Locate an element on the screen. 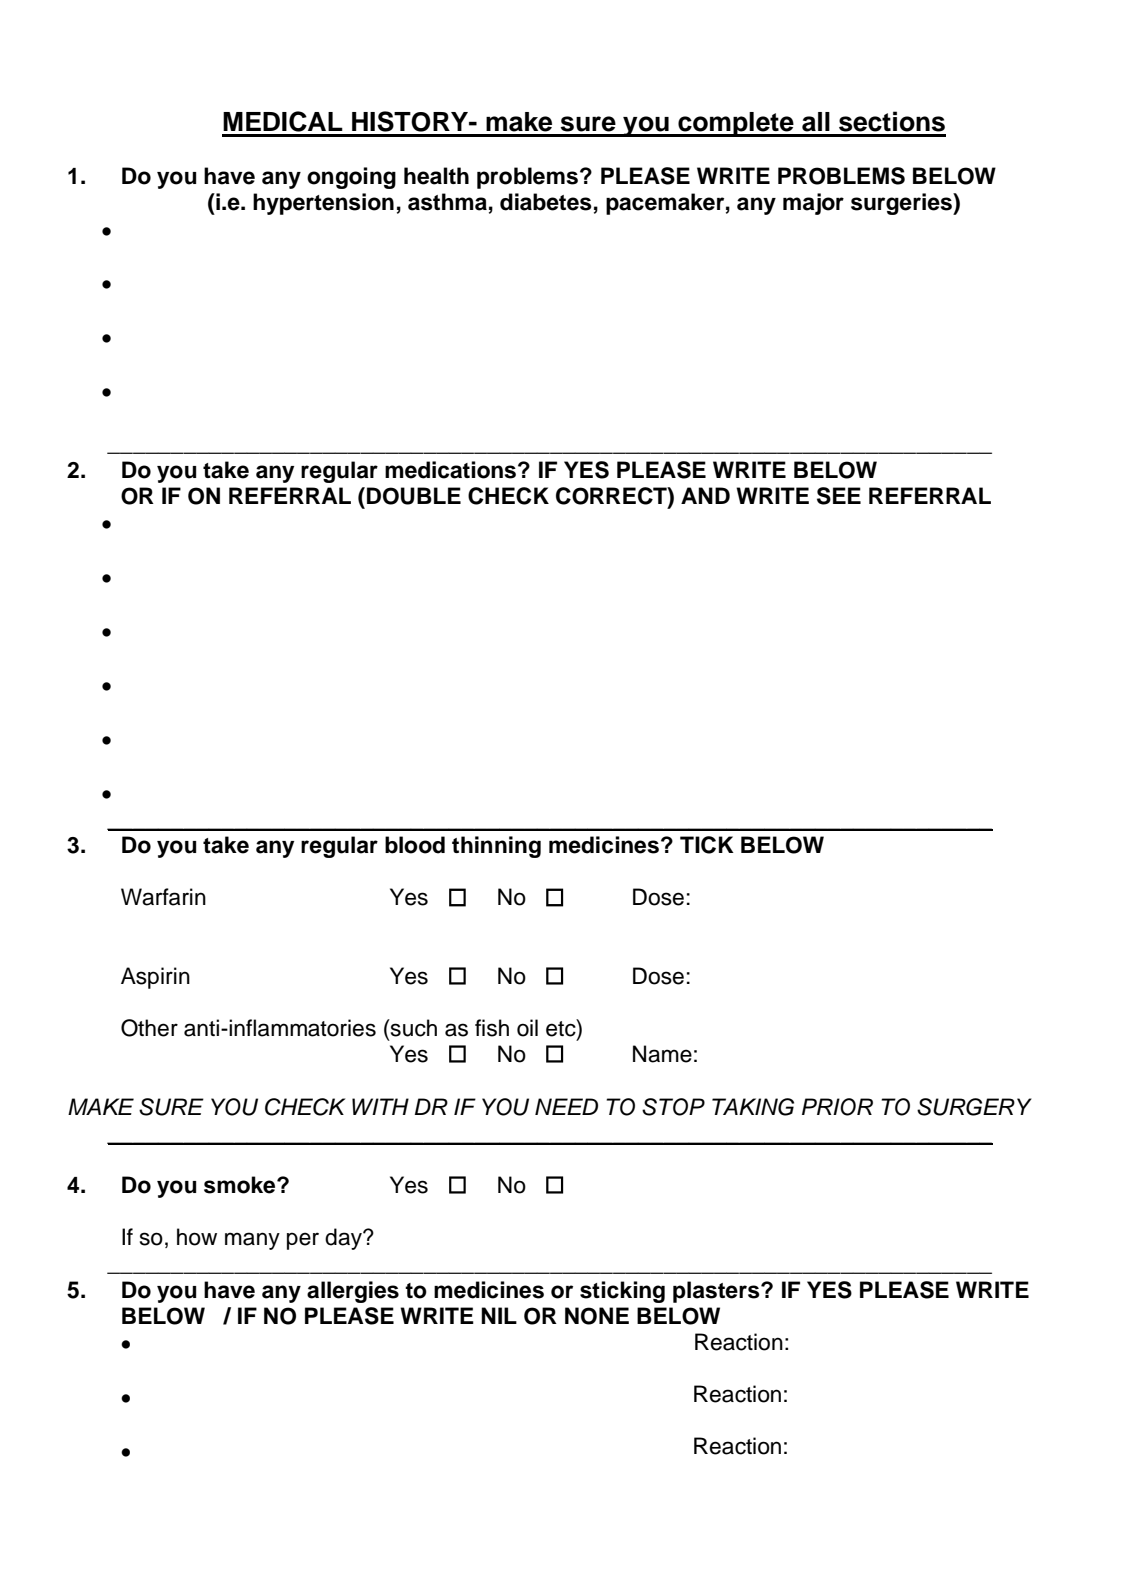  many is located at coordinates (252, 1241).
